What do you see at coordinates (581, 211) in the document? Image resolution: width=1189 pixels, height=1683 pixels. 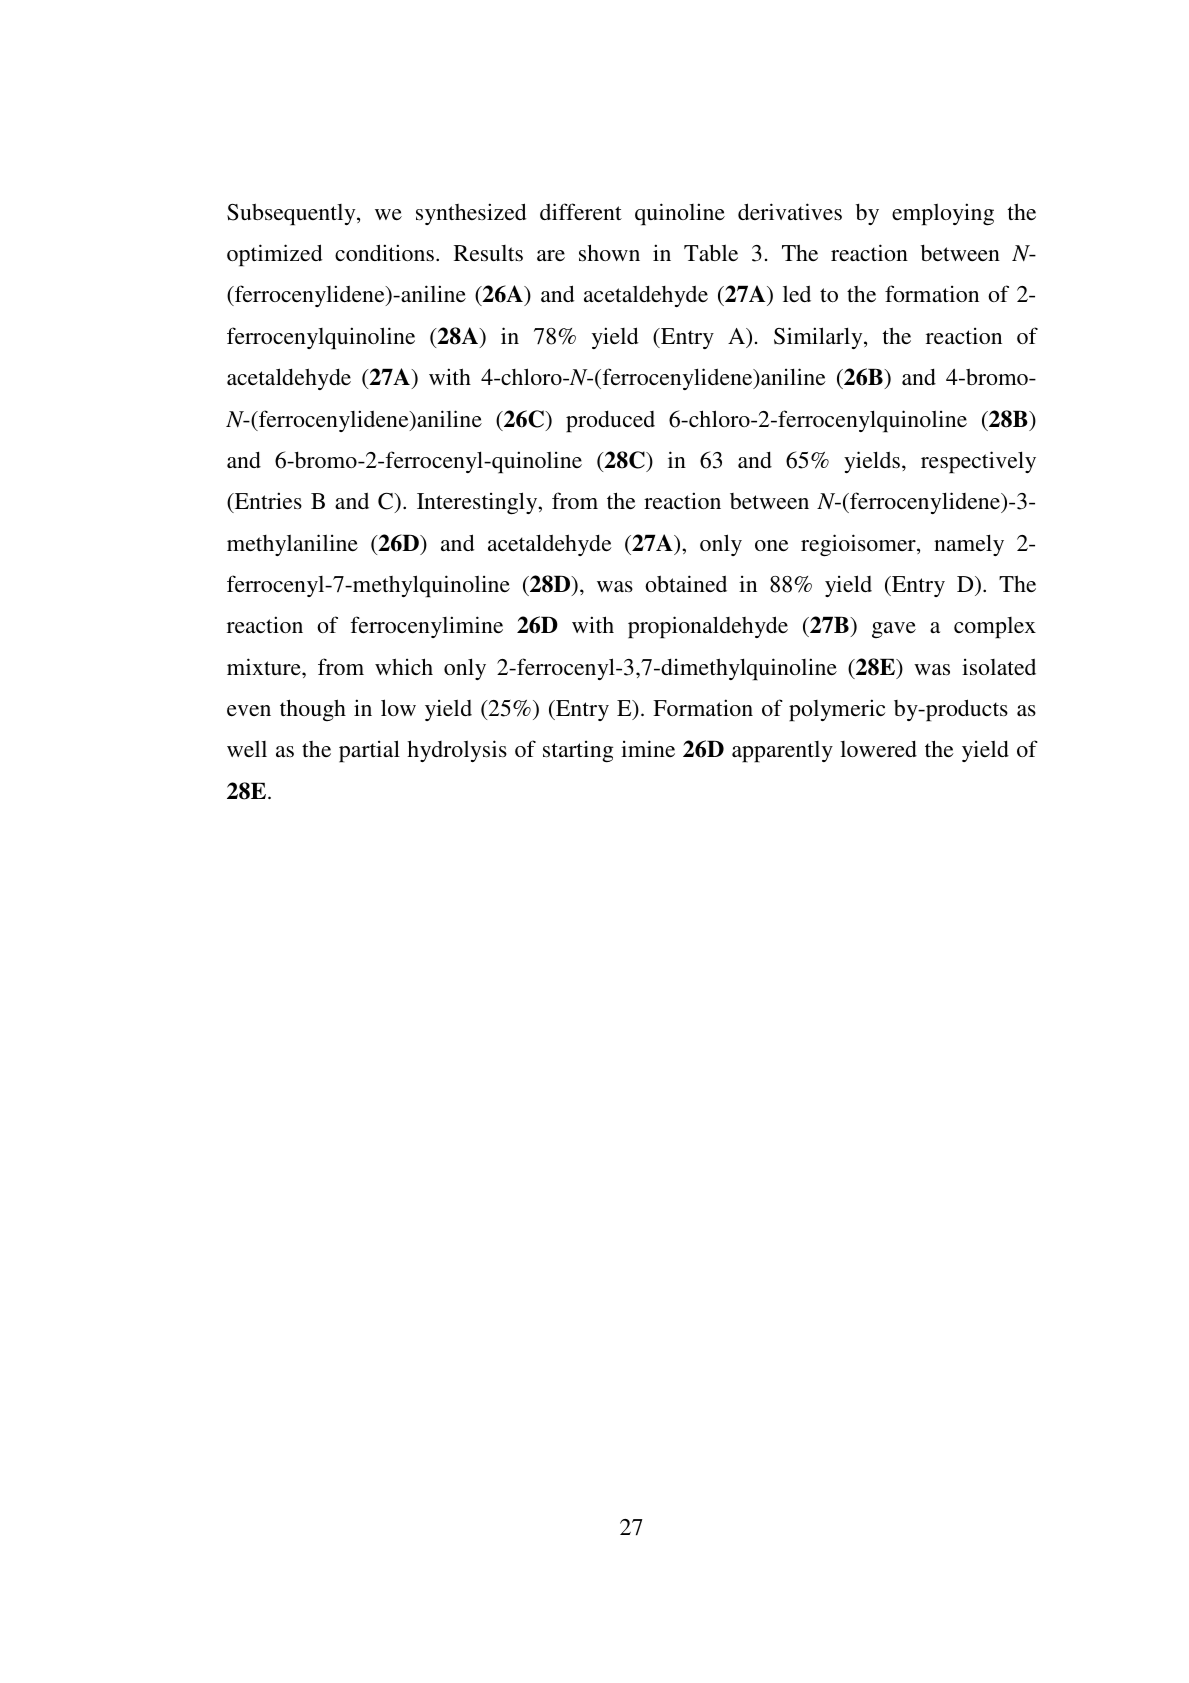 I see `different` at bounding box center [581, 211].
